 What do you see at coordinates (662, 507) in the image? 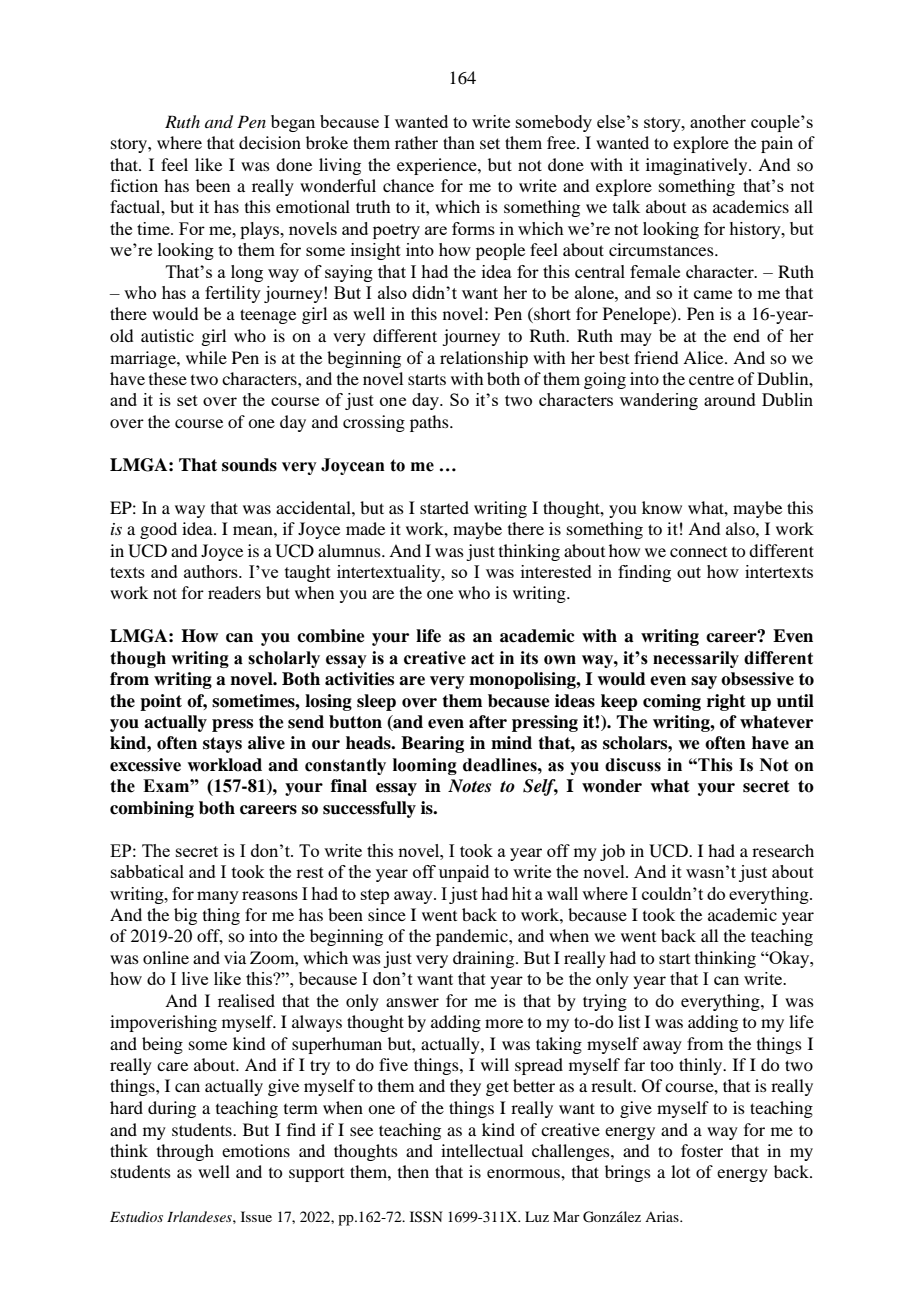
I see `know` at bounding box center [662, 507].
